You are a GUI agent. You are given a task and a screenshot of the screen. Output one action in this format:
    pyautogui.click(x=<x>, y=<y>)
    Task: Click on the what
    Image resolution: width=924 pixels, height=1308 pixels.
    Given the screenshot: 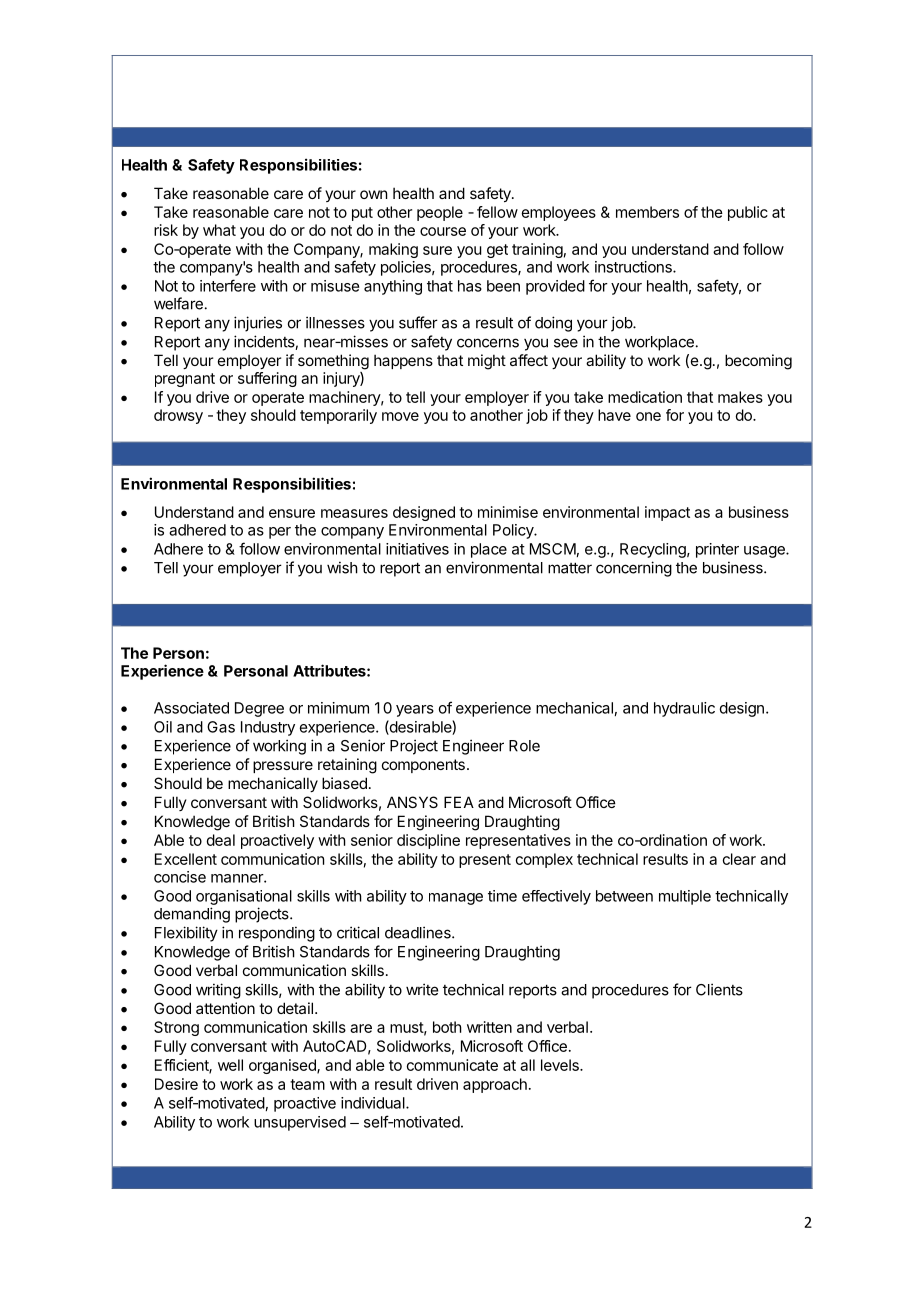 What is the action you would take?
    pyautogui.click(x=219, y=230)
